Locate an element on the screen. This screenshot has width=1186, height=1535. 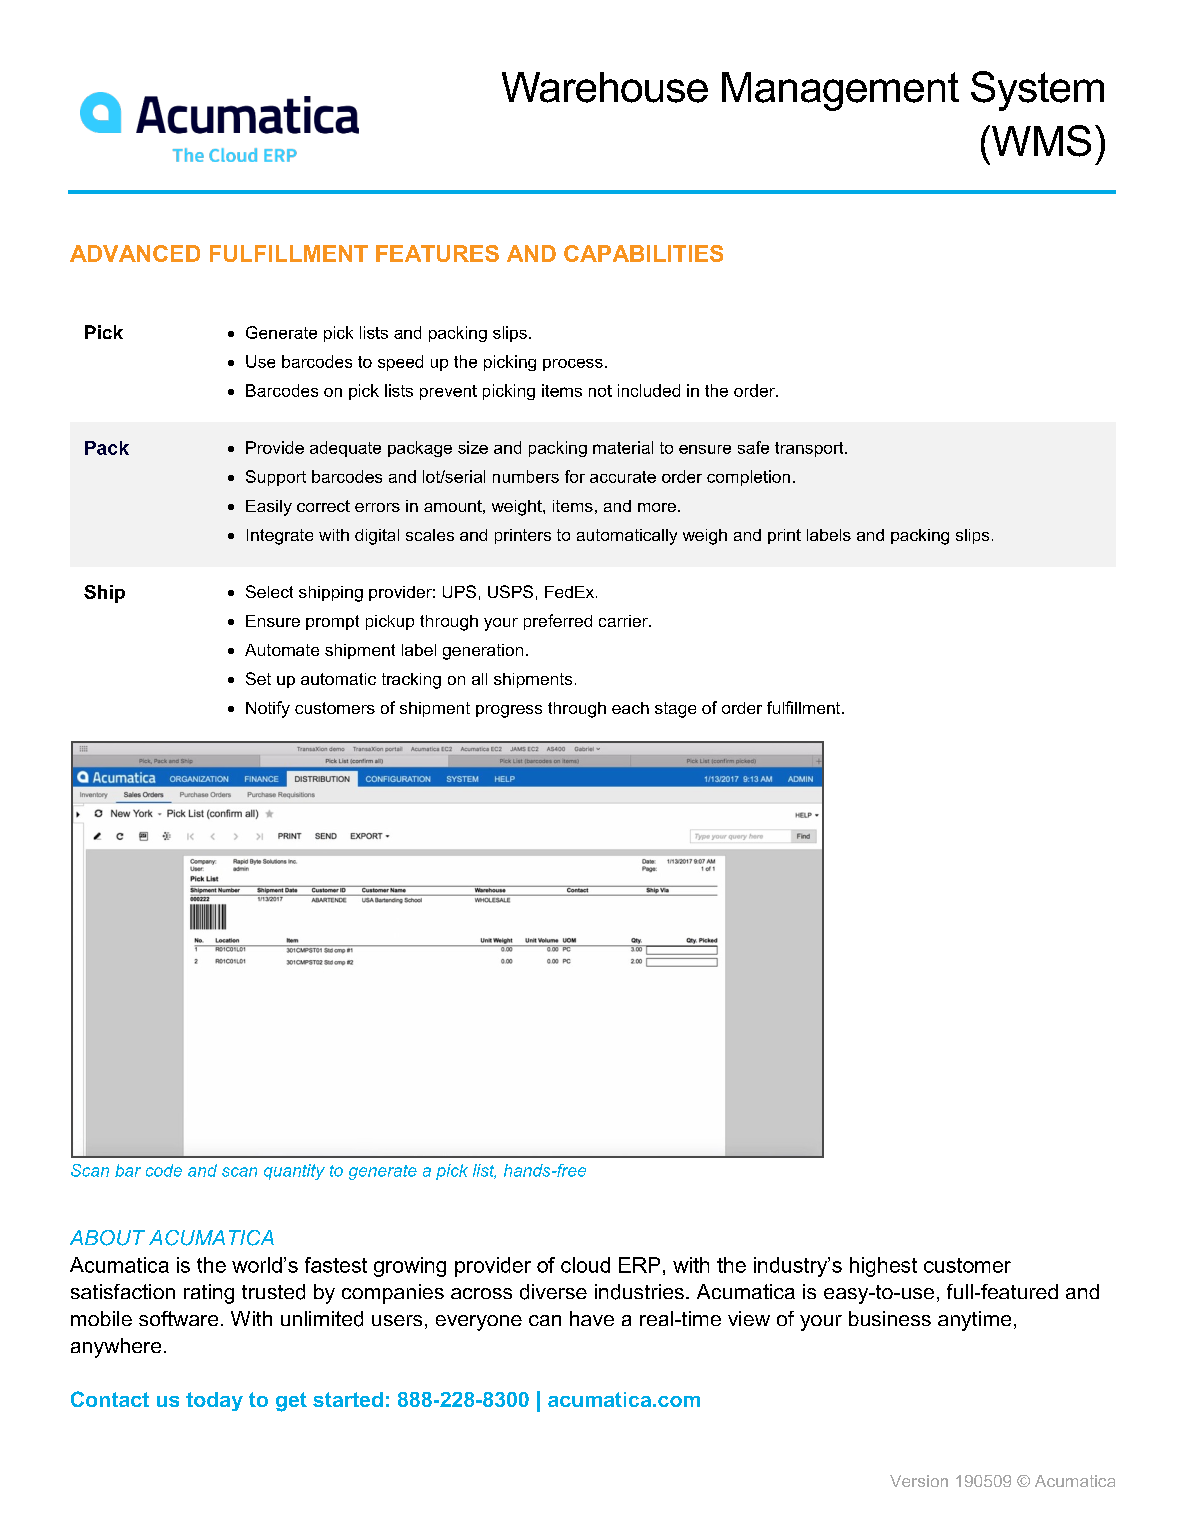
today is located at coordinates (214, 1401).
